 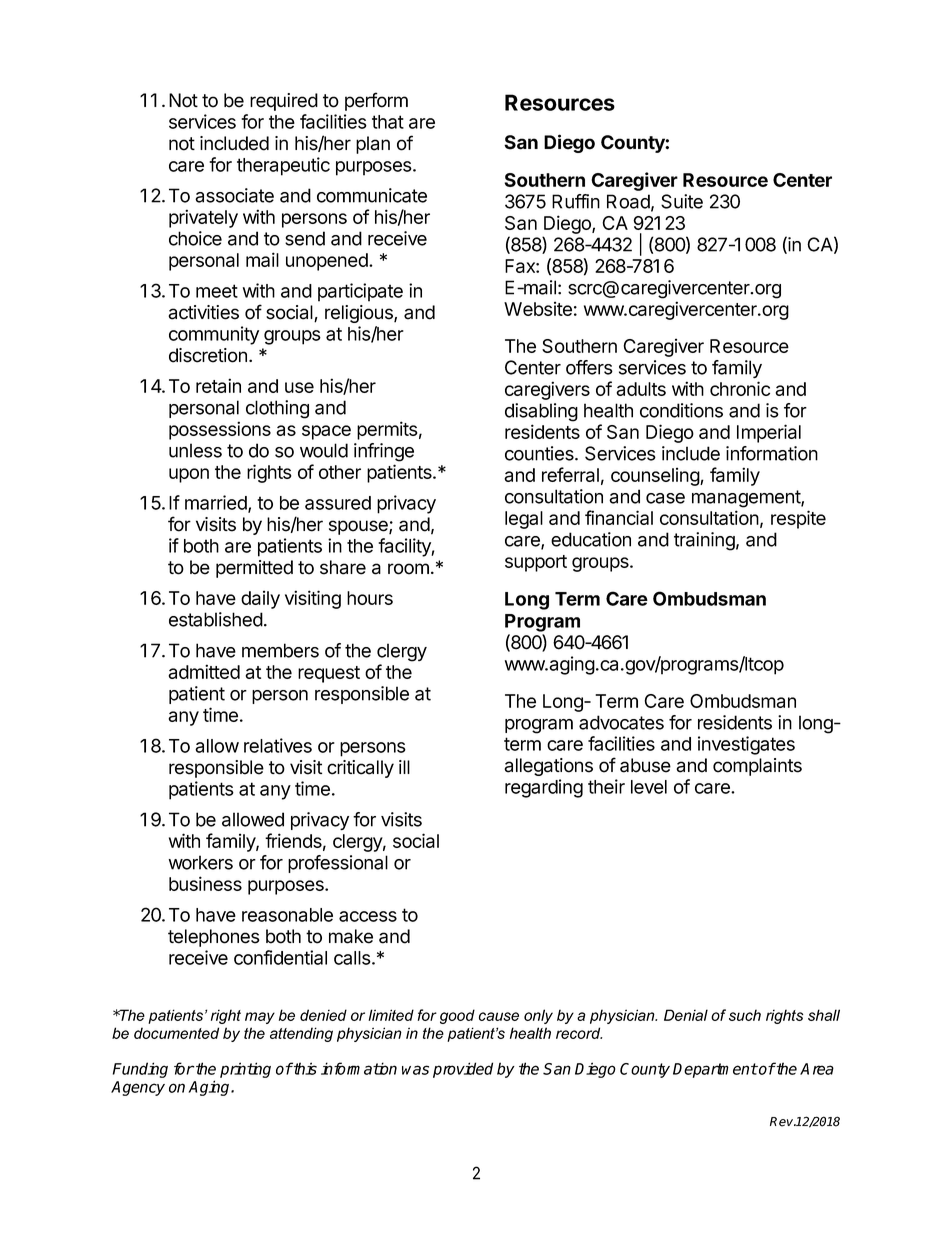 What do you see at coordinates (284, 102) in the screenshot?
I see `required` at bounding box center [284, 102].
